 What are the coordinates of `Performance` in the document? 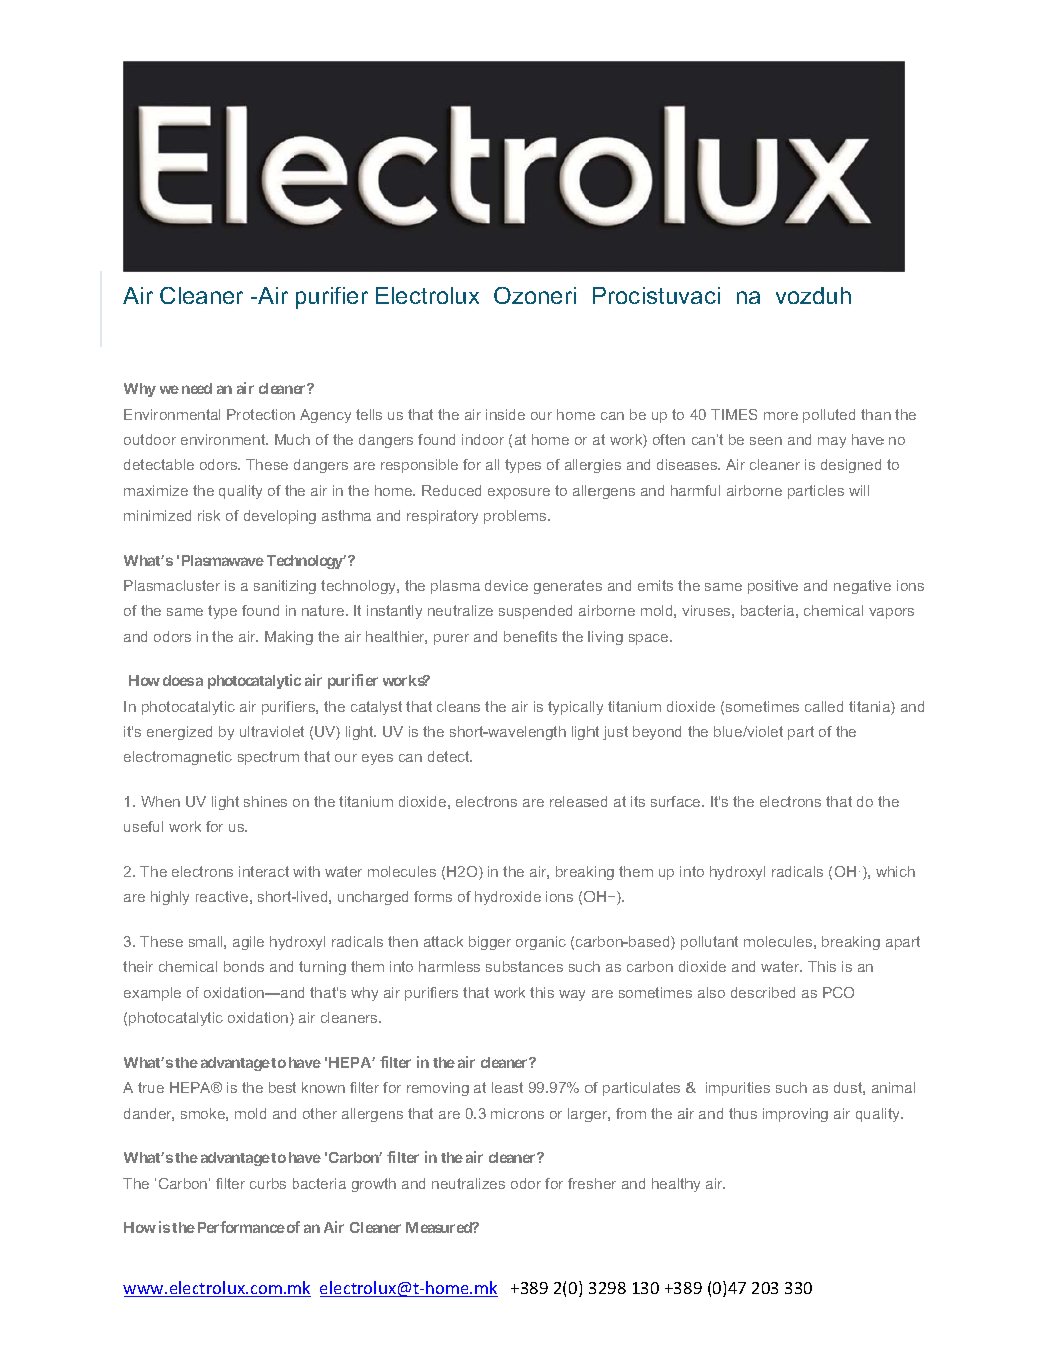 It's located at (241, 1227).
